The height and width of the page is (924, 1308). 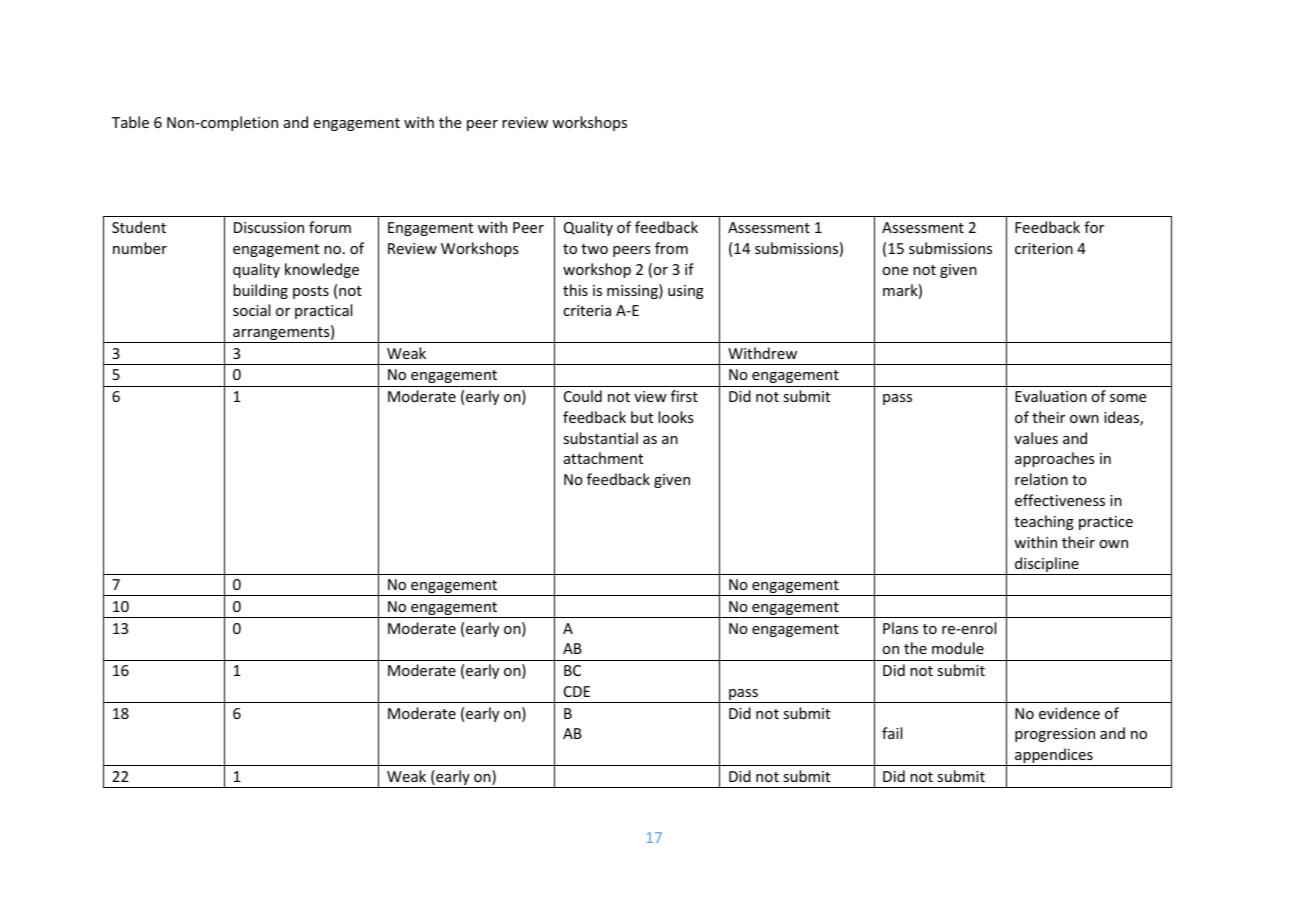 I want to click on CDE, so click(x=577, y=691).
